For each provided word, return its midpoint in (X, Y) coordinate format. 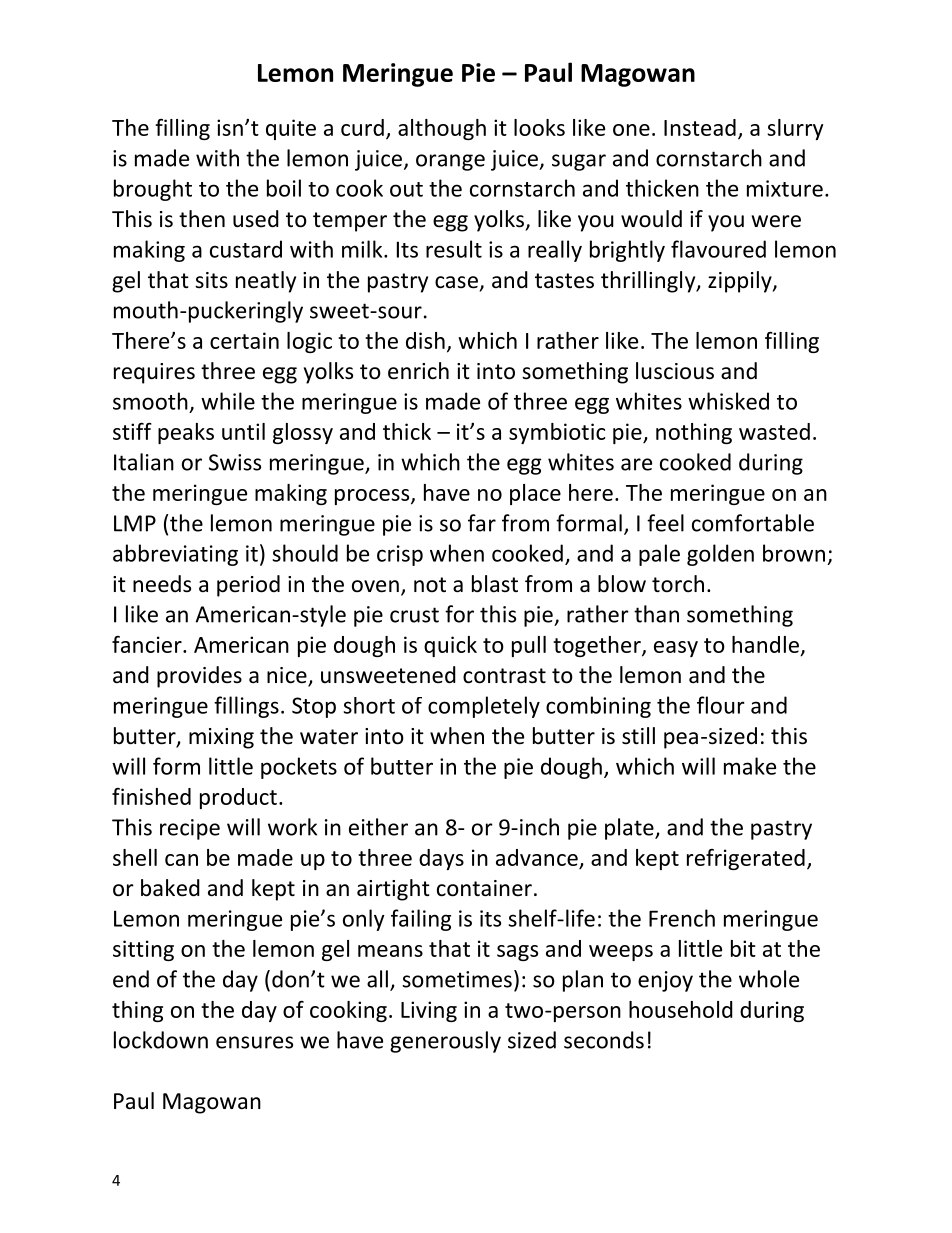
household (681, 1009)
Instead (700, 127)
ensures (254, 1042)
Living (429, 1011)
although (442, 129)
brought (153, 190)
